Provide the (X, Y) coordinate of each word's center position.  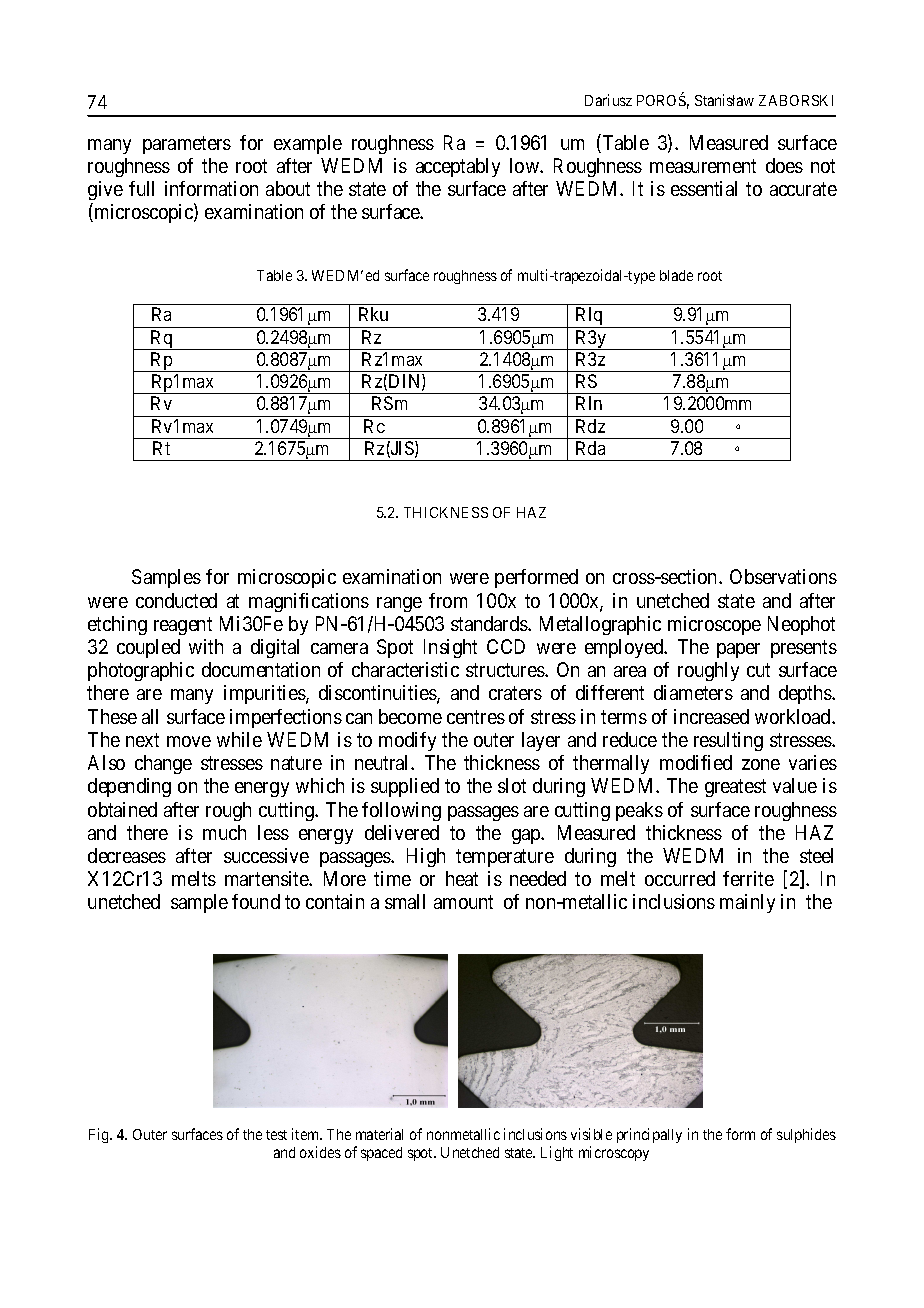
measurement (703, 166)
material (379, 1134)
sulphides (806, 1135)
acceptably (458, 167)
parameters (187, 145)
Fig (100, 1135)
